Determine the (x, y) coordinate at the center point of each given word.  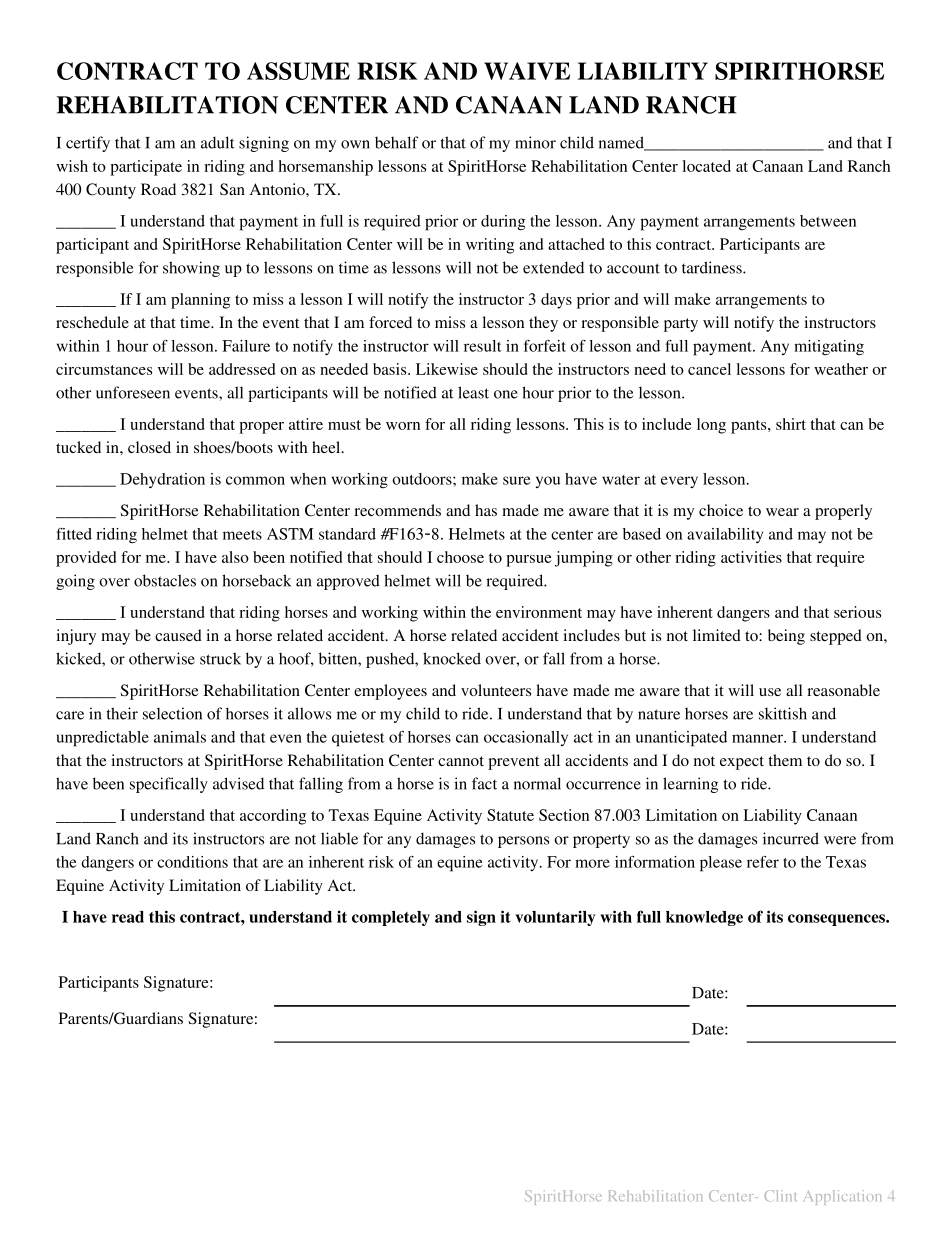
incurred (791, 838)
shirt (791, 424)
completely (391, 918)
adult (218, 142)
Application (842, 1197)
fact (484, 783)
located (706, 166)
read (128, 917)
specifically (169, 785)
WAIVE (527, 71)
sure (516, 480)
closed (149, 447)
